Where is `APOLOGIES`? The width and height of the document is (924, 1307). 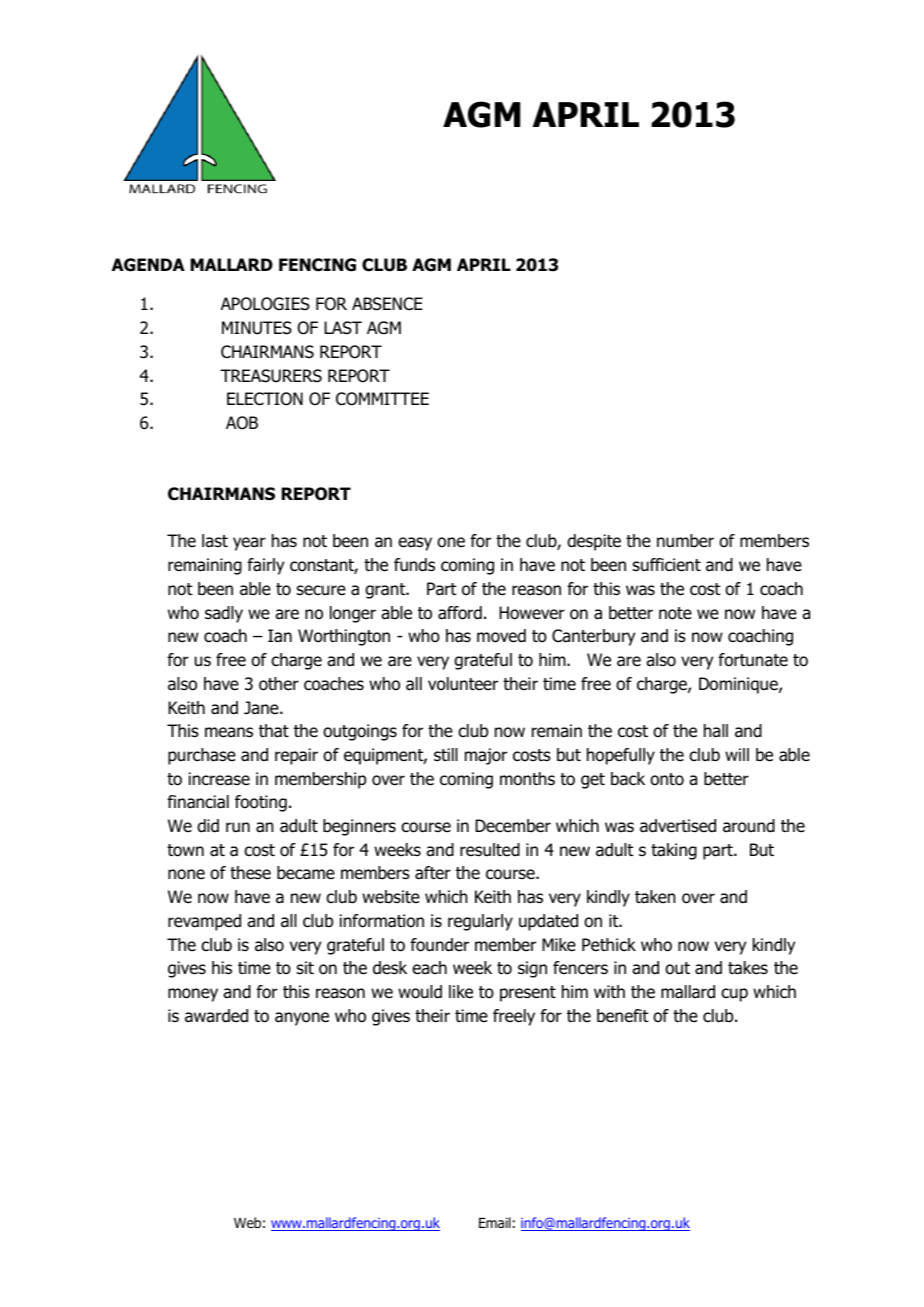 APOLOGIES is located at coordinates (265, 304).
